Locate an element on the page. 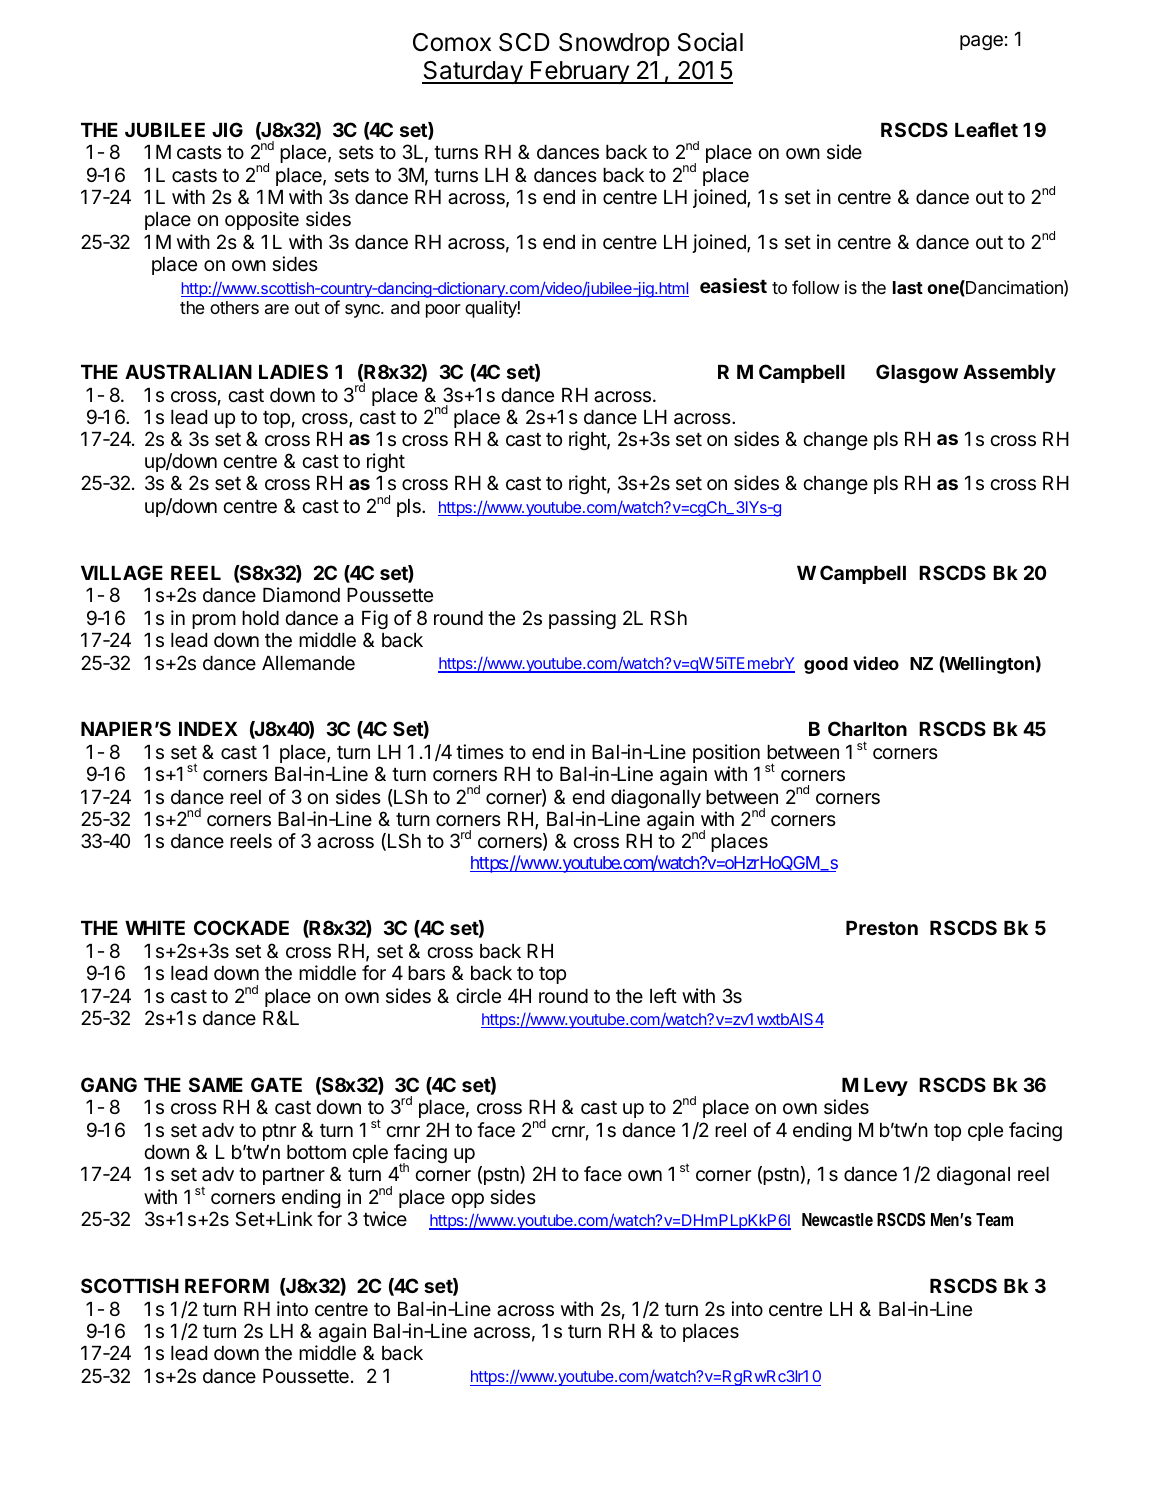 The height and width of the page is (1489, 1151). INDEX is located at coordinates (208, 729).
